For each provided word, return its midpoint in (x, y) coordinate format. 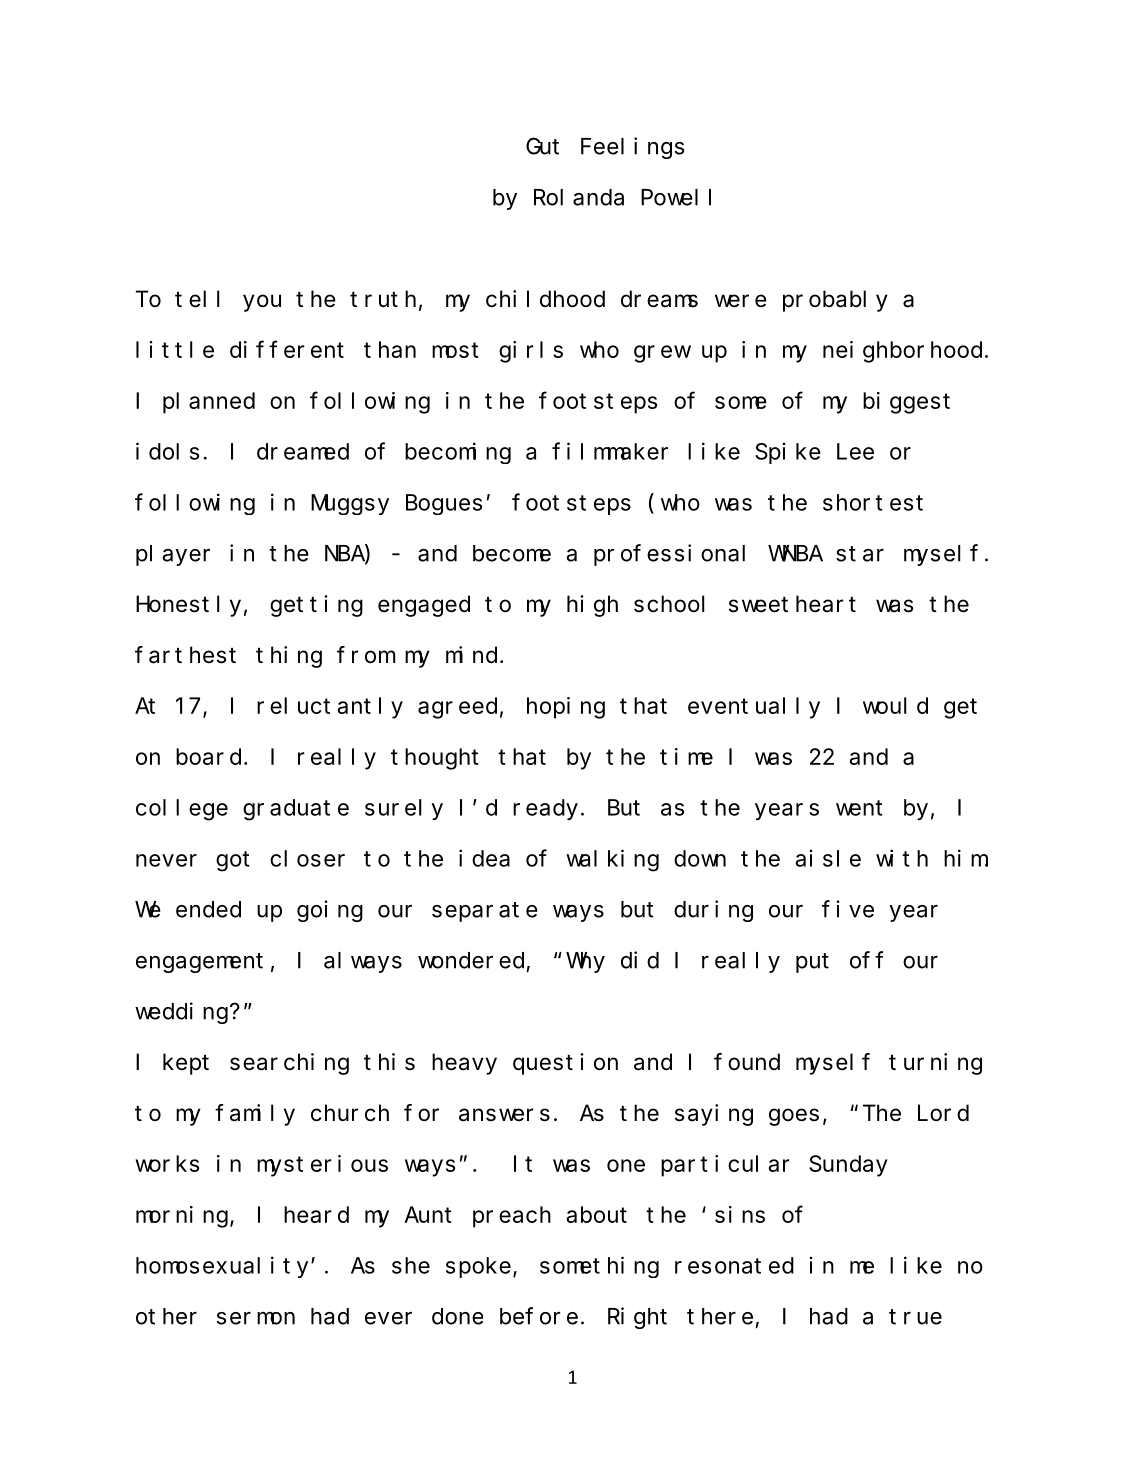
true (915, 1317)
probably (835, 301)
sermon (256, 1318)
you (262, 303)
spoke (478, 1267)
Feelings (632, 148)
